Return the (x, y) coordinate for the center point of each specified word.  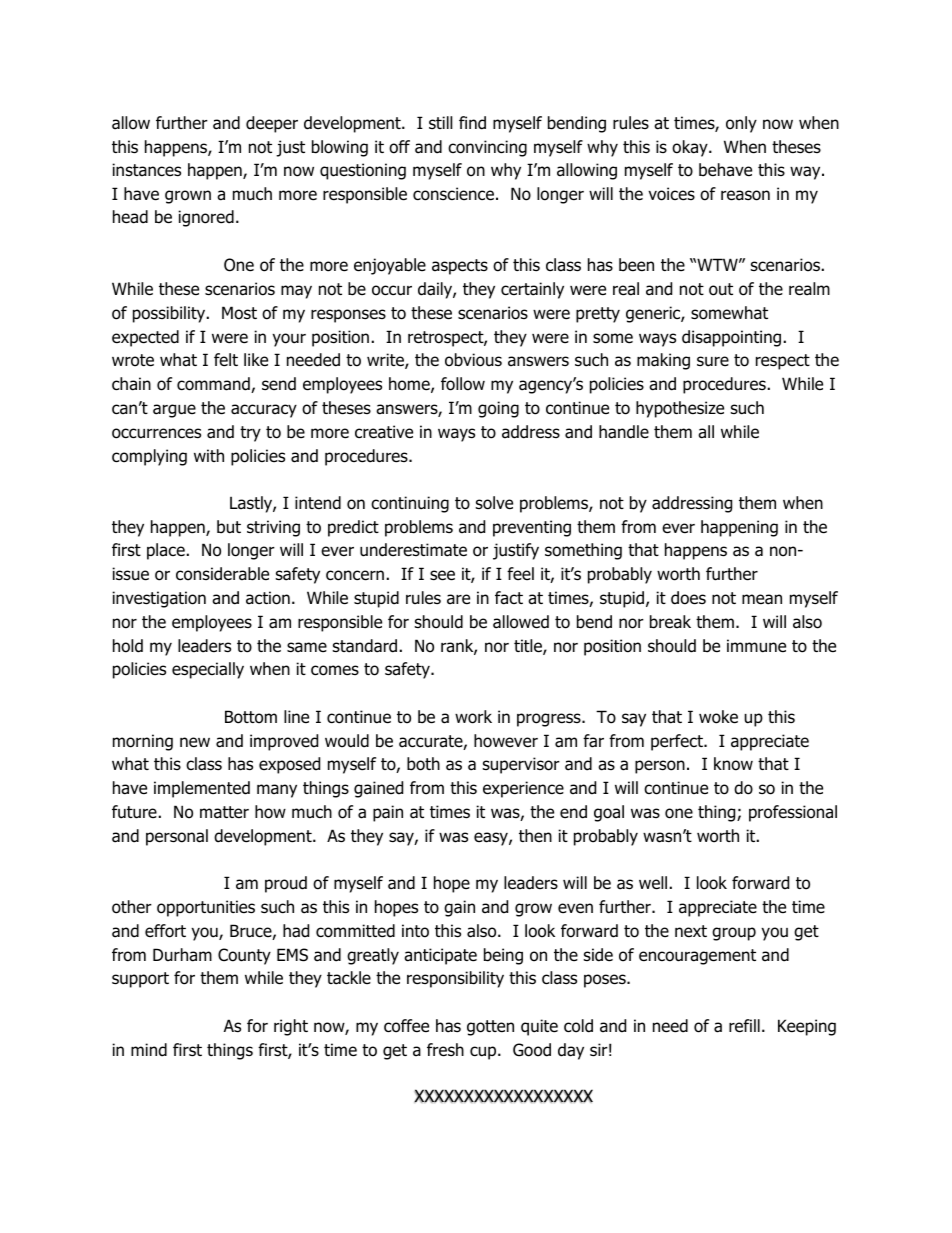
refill (744, 1026)
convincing (487, 148)
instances (146, 170)
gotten (490, 1028)
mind (149, 1050)
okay (691, 148)
